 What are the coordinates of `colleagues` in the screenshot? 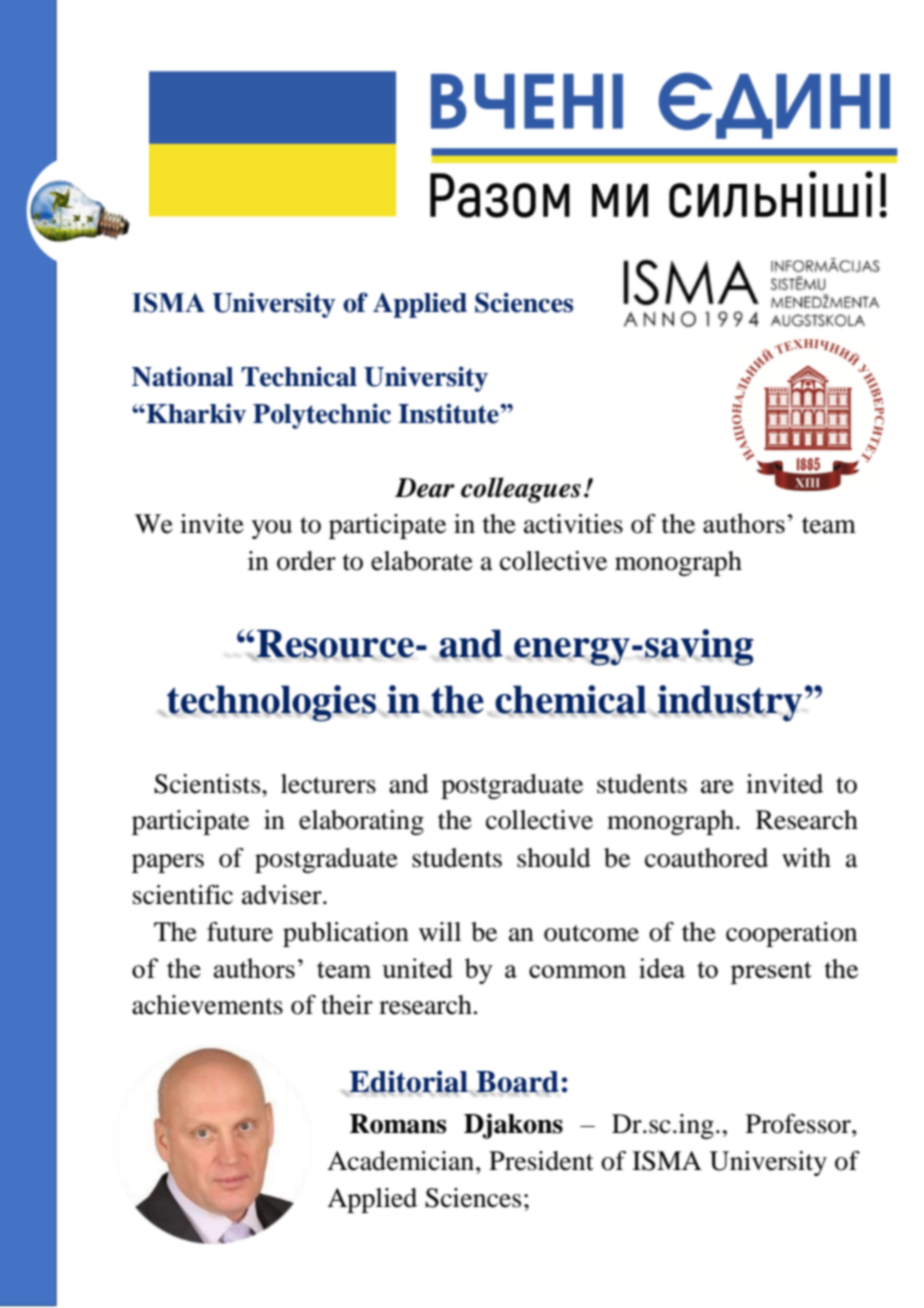 It's located at (521, 490).
